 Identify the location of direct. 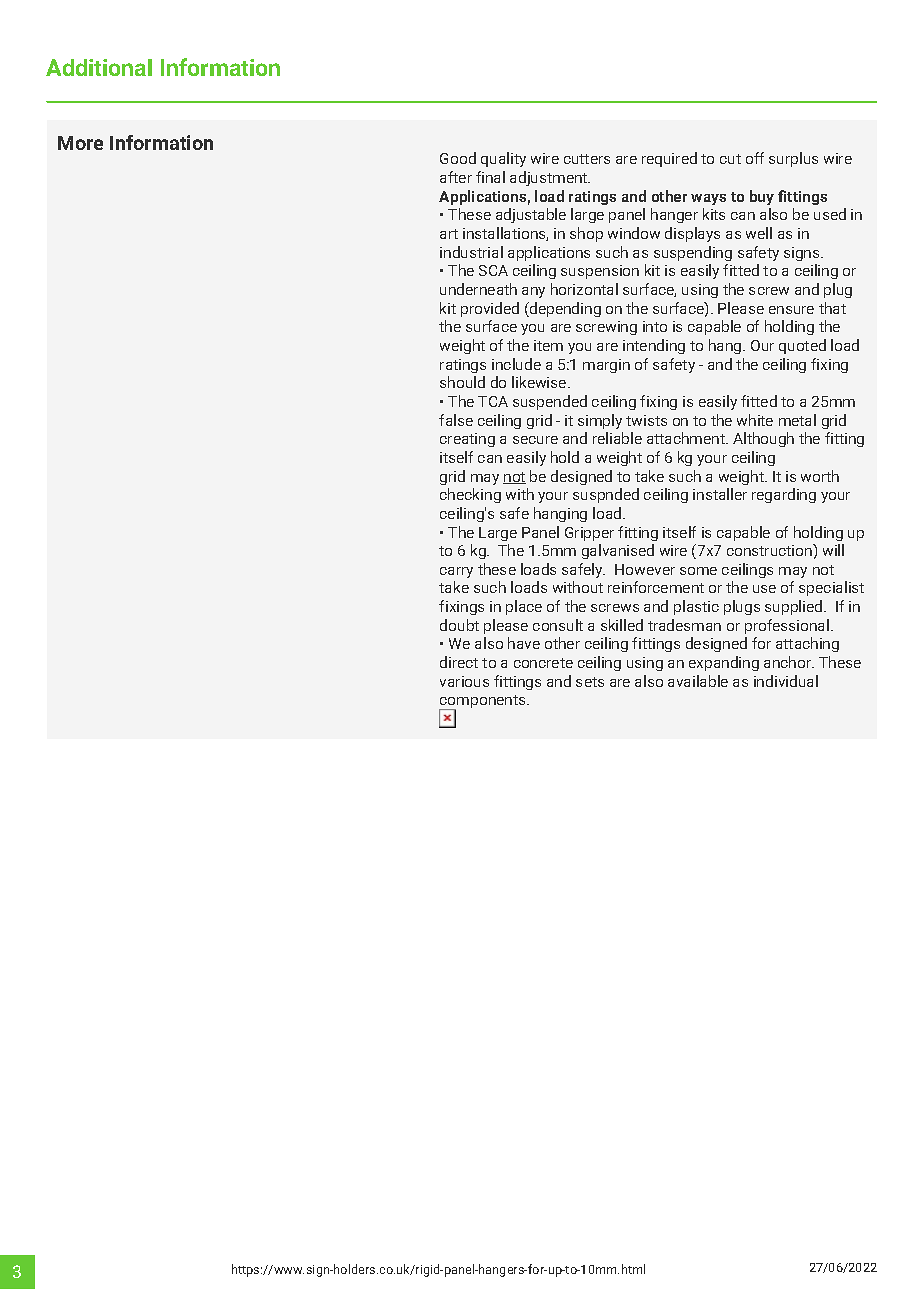
(459, 662).
